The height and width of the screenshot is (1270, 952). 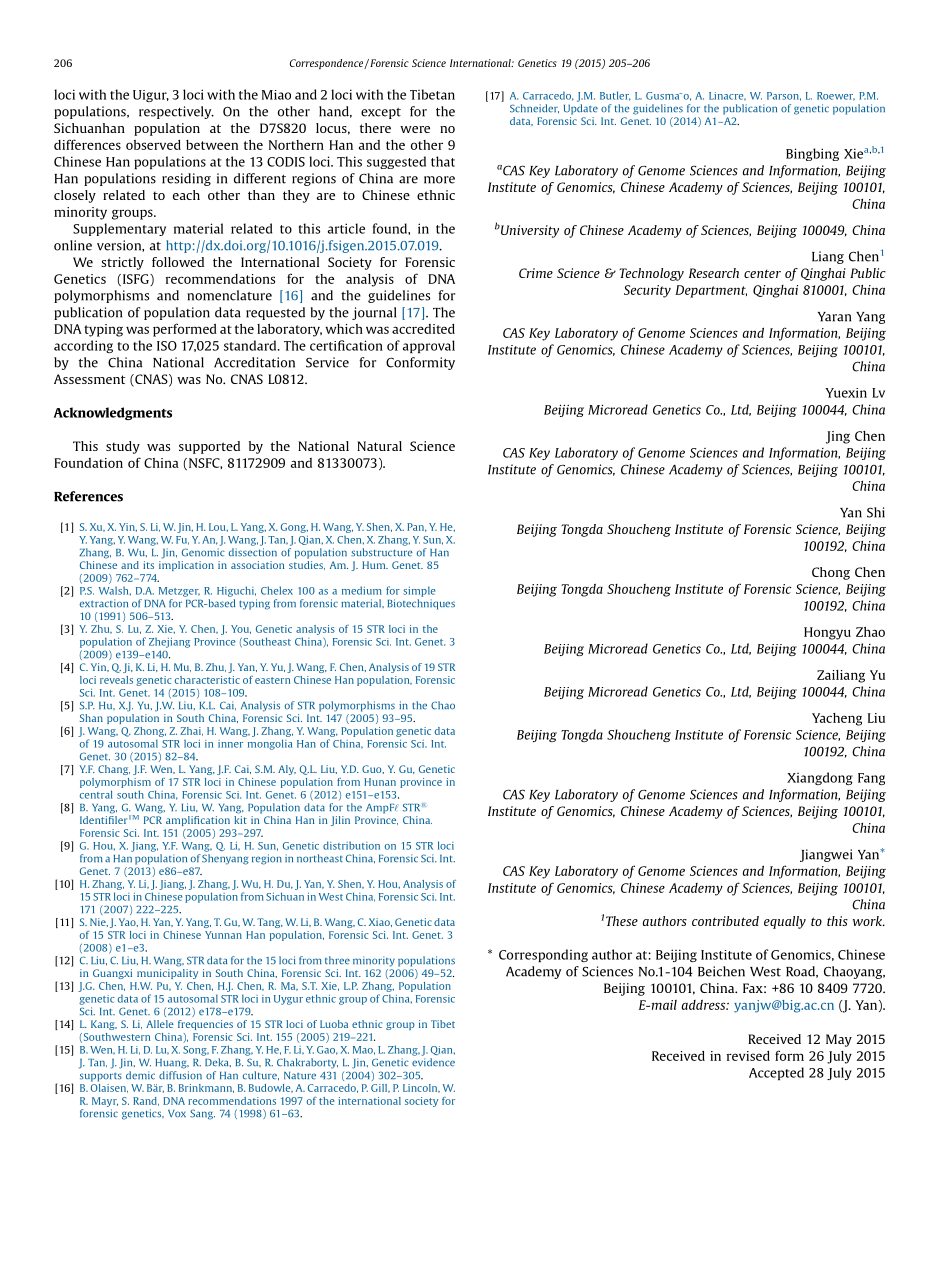 What do you see at coordinates (176, 112) in the screenshot?
I see `respectively` at bounding box center [176, 112].
